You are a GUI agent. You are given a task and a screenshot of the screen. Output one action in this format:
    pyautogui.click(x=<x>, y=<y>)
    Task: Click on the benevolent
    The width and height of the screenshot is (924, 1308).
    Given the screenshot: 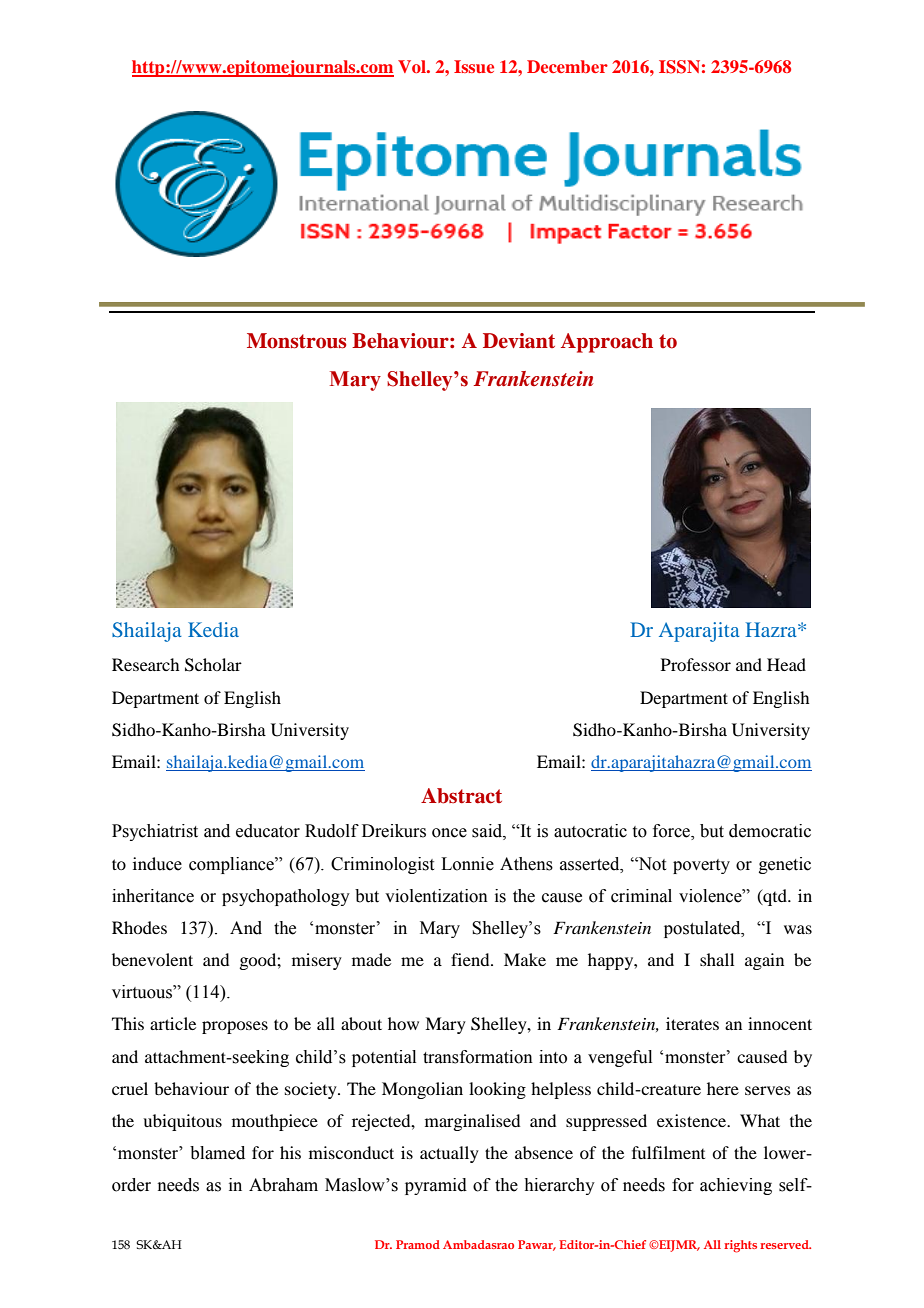 What is the action you would take?
    pyautogui.click(x=152, y=959)
